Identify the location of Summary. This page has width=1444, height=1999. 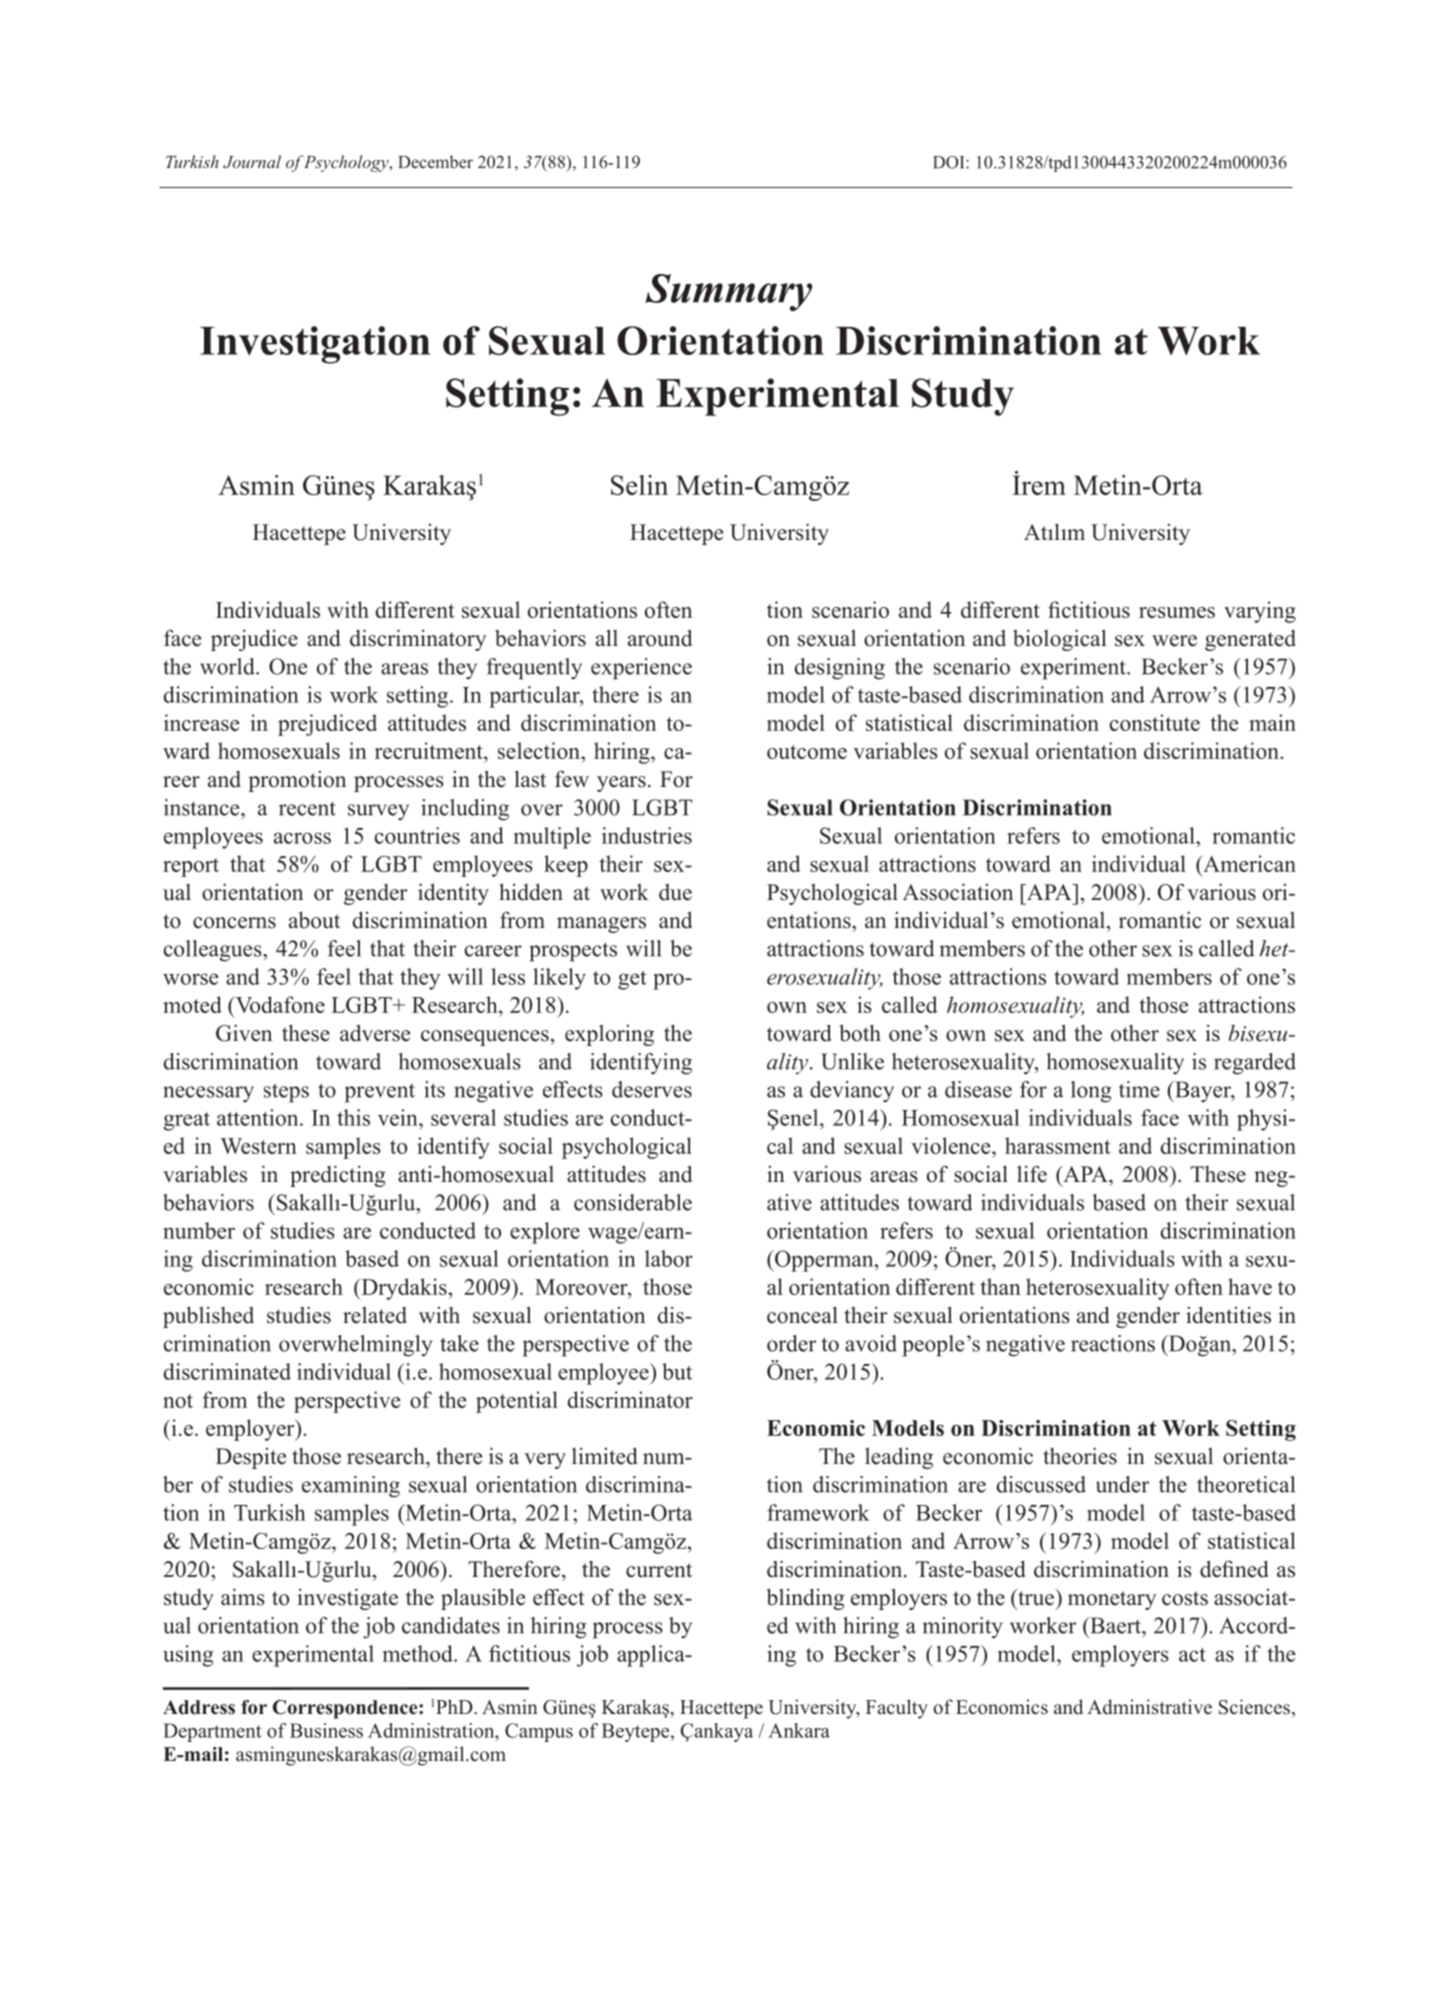
(728, 293).
